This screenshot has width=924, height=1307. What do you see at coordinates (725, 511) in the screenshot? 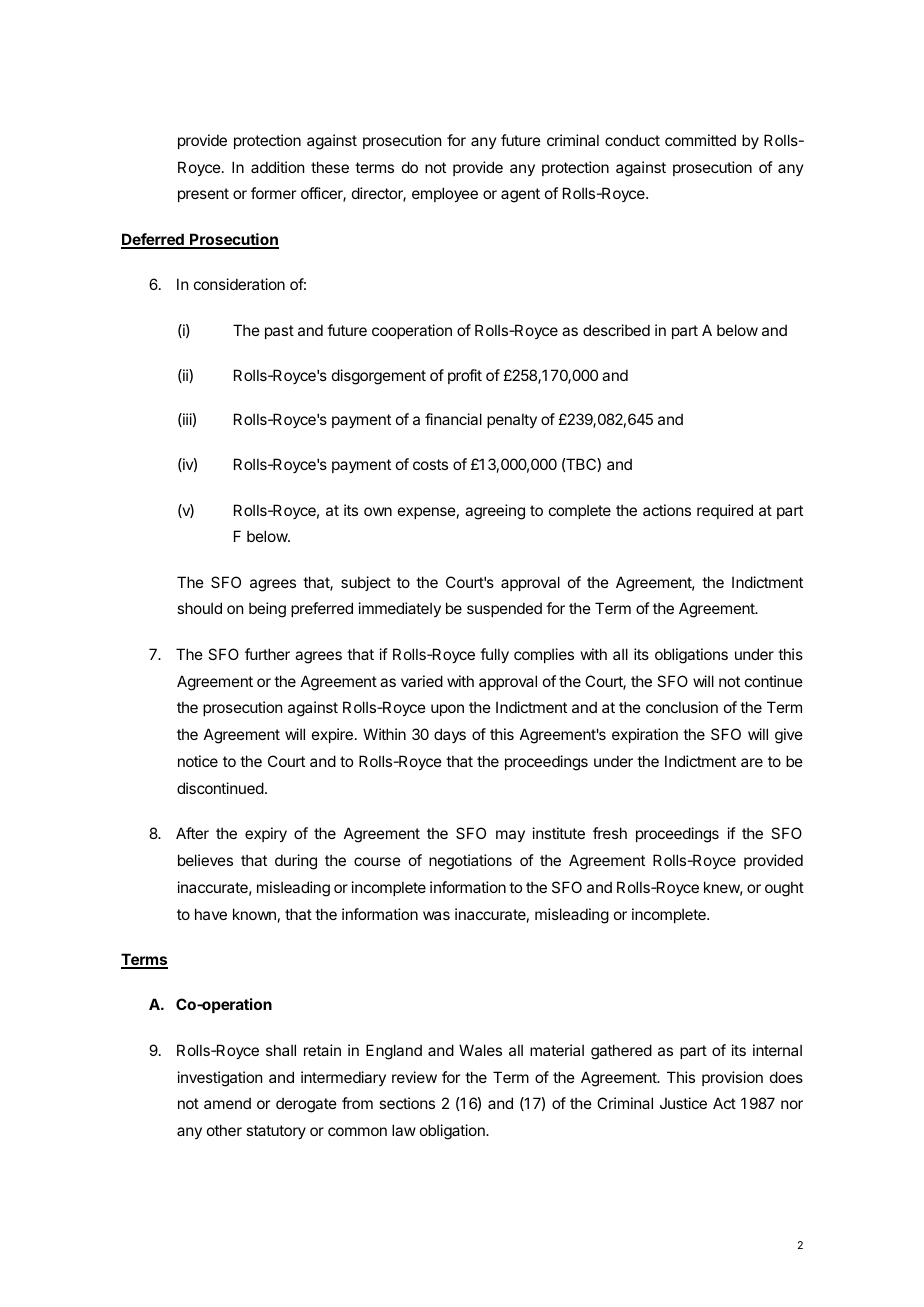
I see `required` at bounding box center [725, 511].
